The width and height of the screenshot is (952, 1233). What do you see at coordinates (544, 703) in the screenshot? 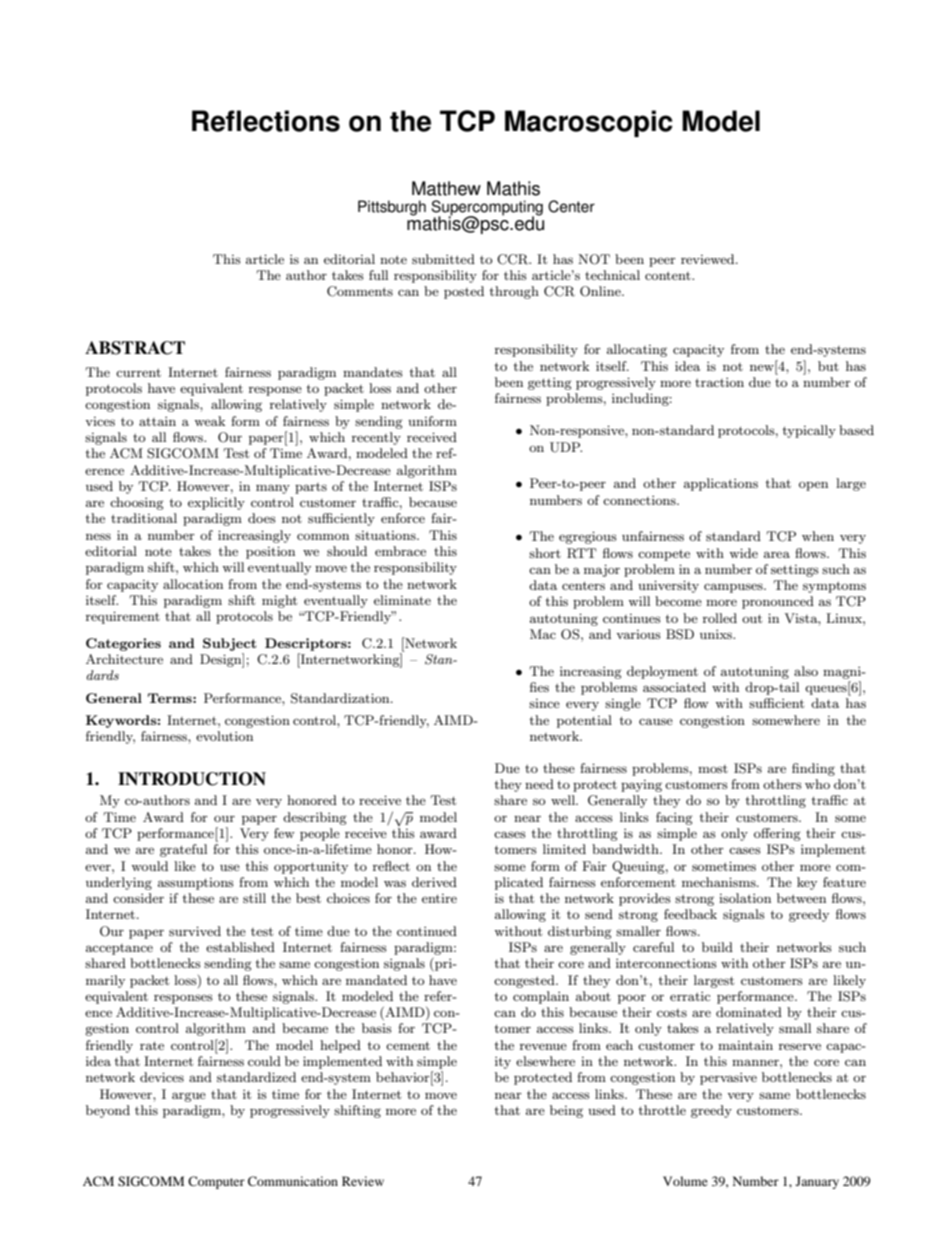
I see `since` at bounding box center [544, 703].
